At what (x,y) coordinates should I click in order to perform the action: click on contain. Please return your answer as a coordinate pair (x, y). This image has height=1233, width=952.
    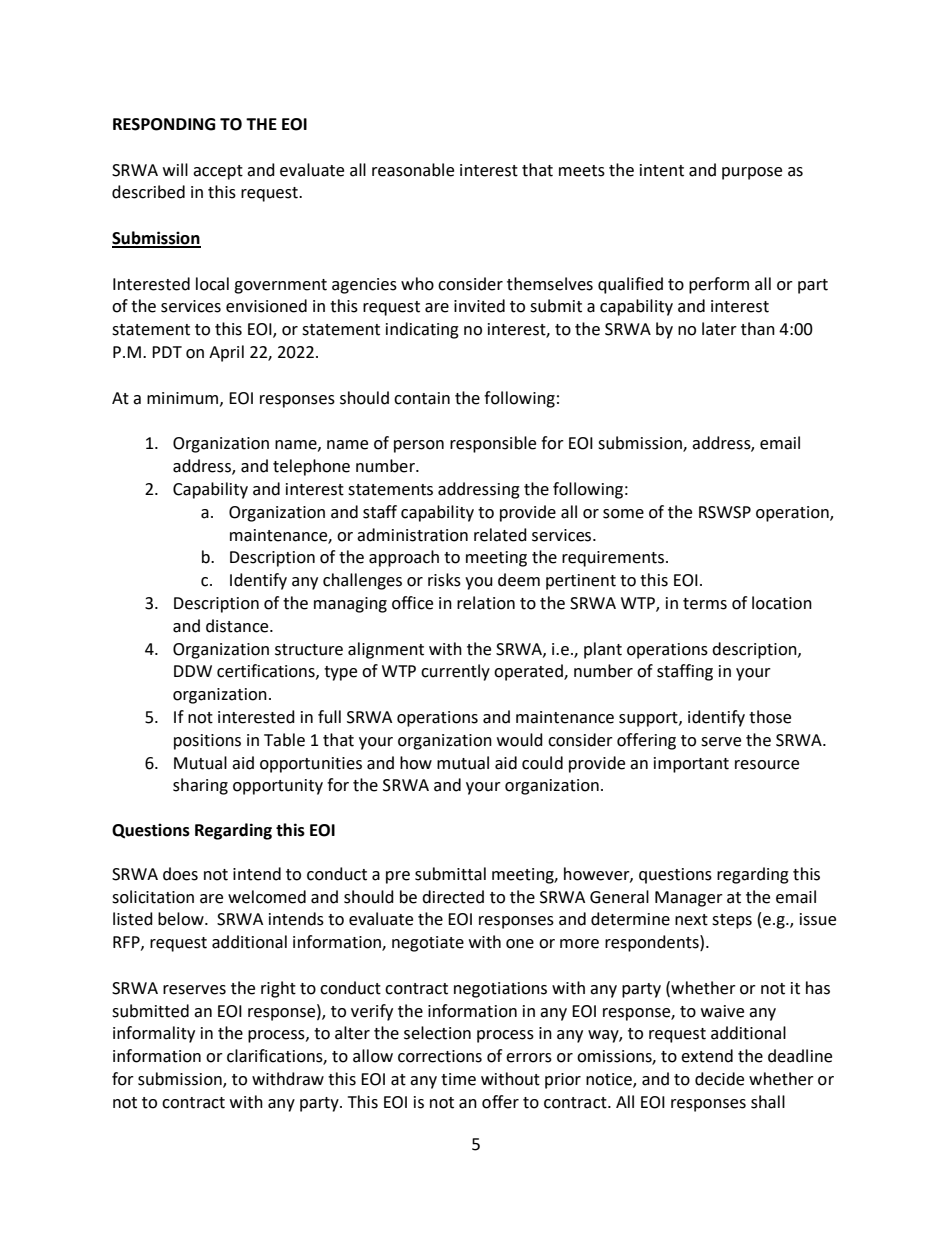
    Looking at the image, I should click on (422, 398).
